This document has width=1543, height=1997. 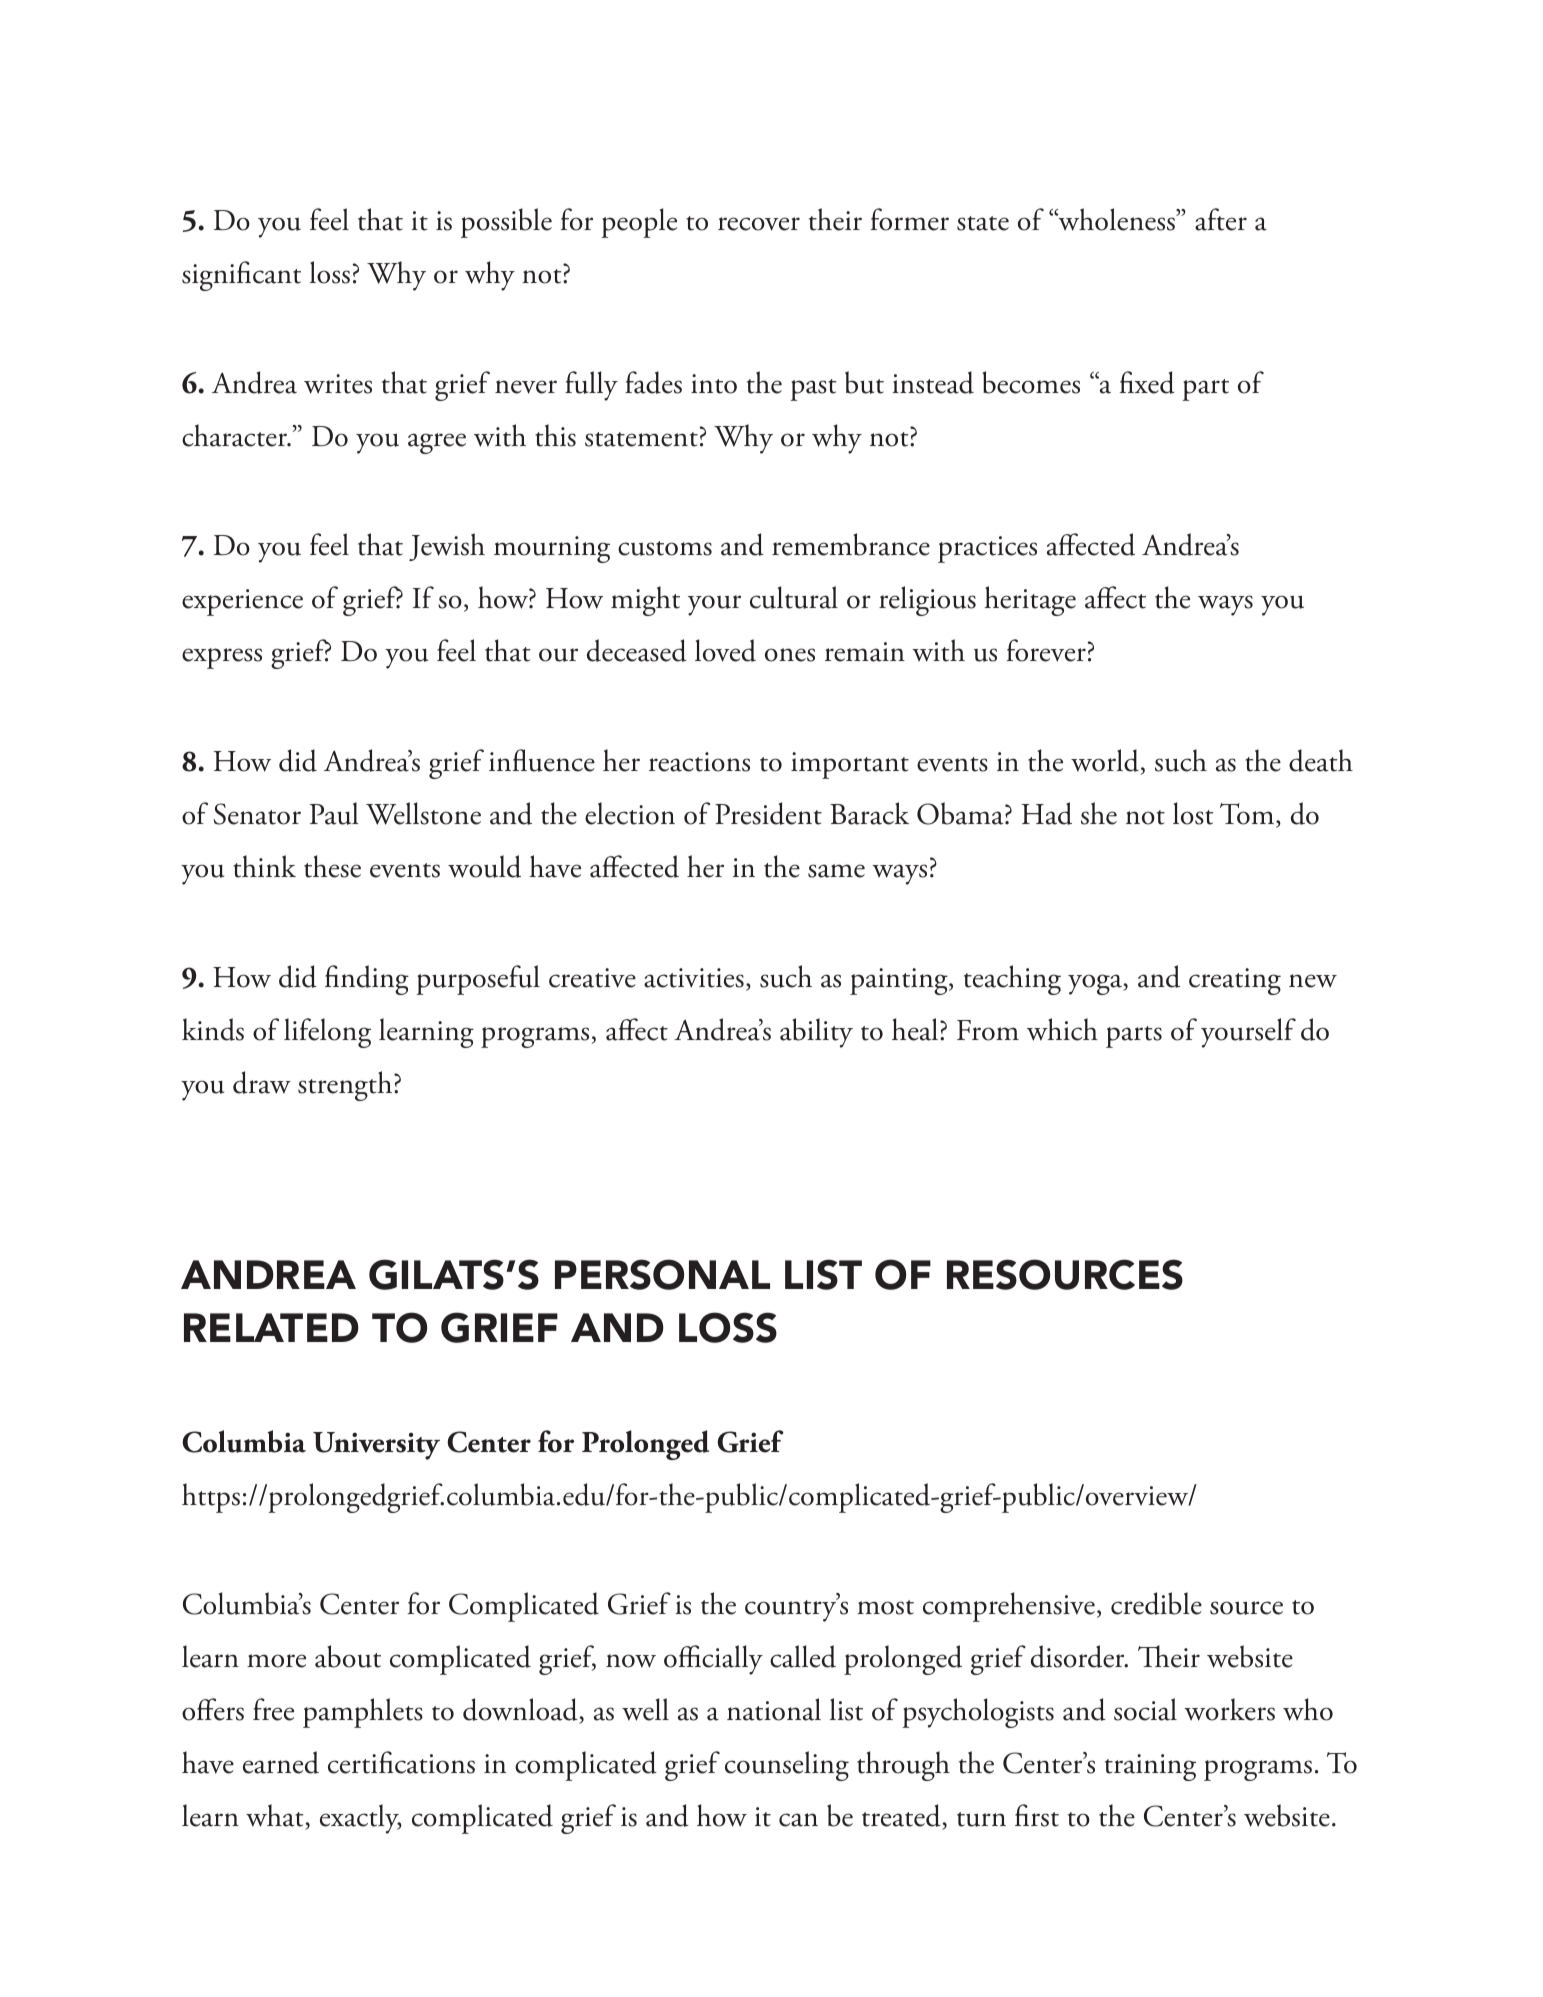 I want to click on ones, so click(x=790, y=655).
